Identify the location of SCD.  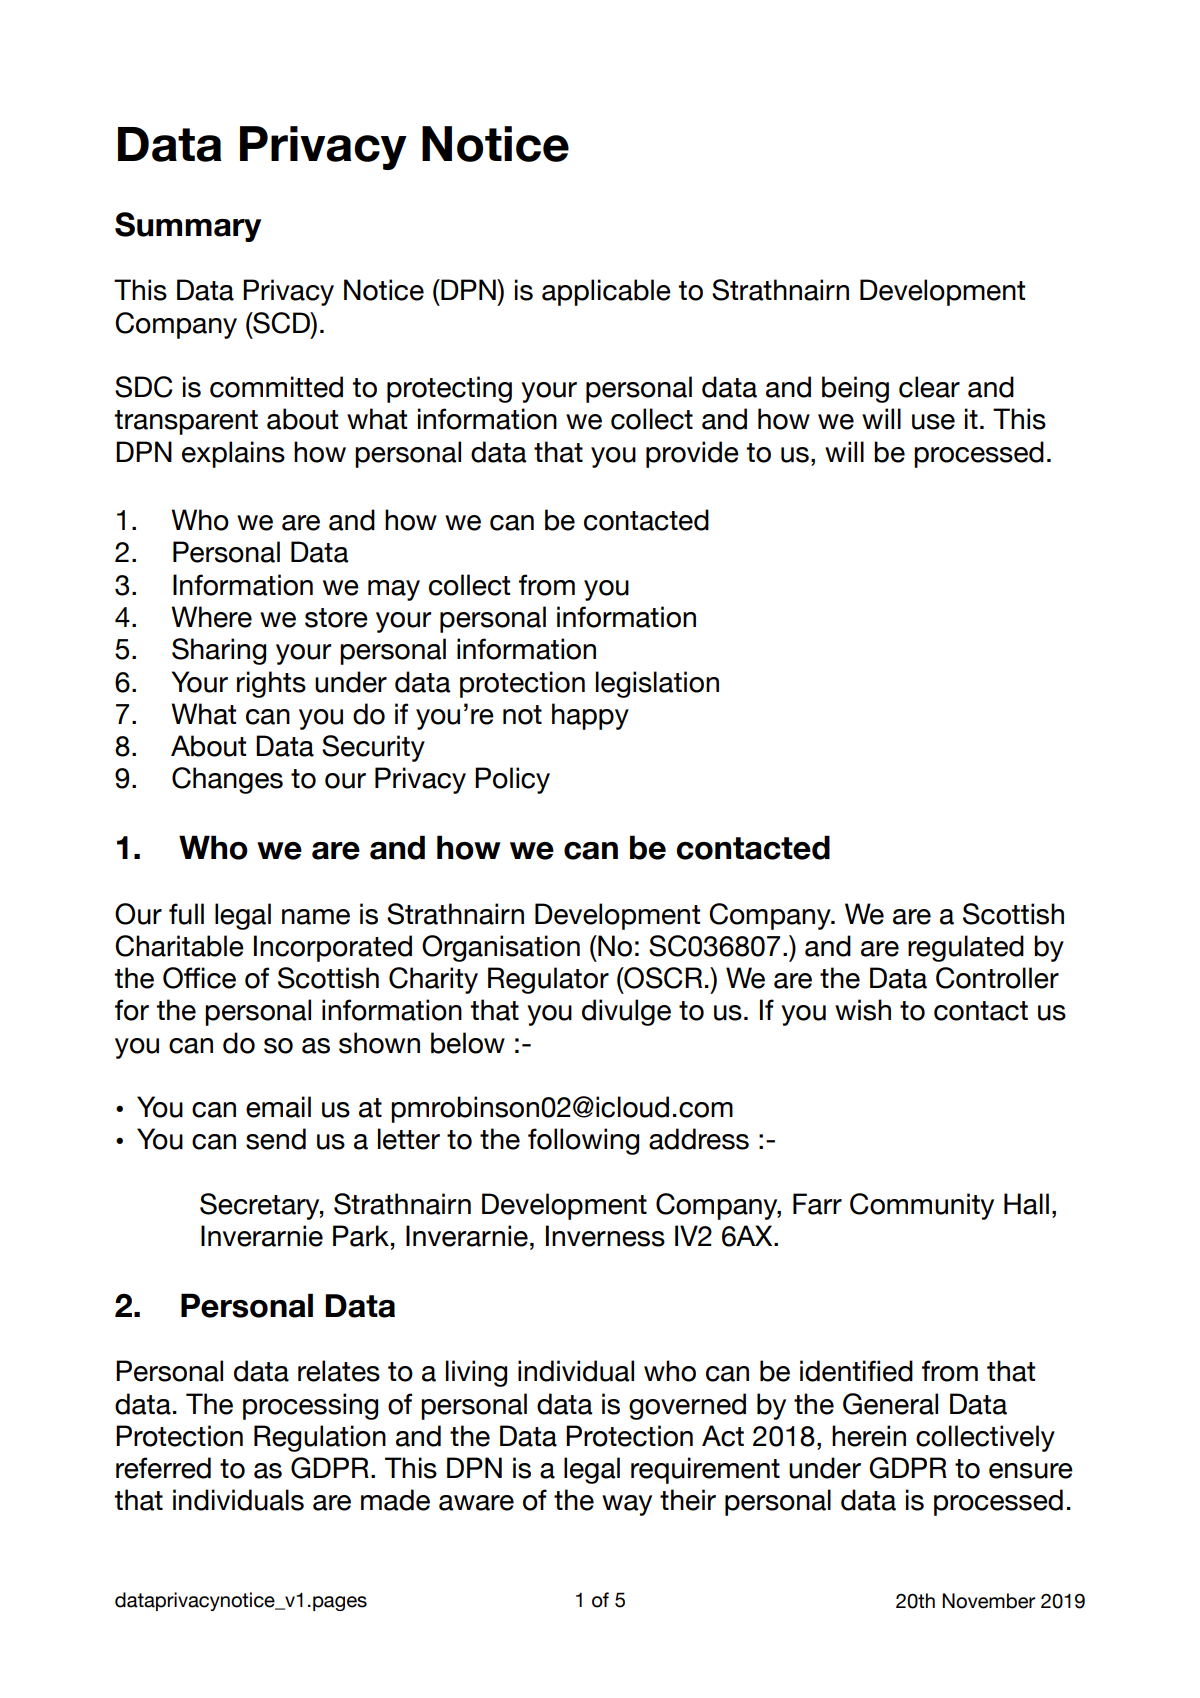
(281, 323).
